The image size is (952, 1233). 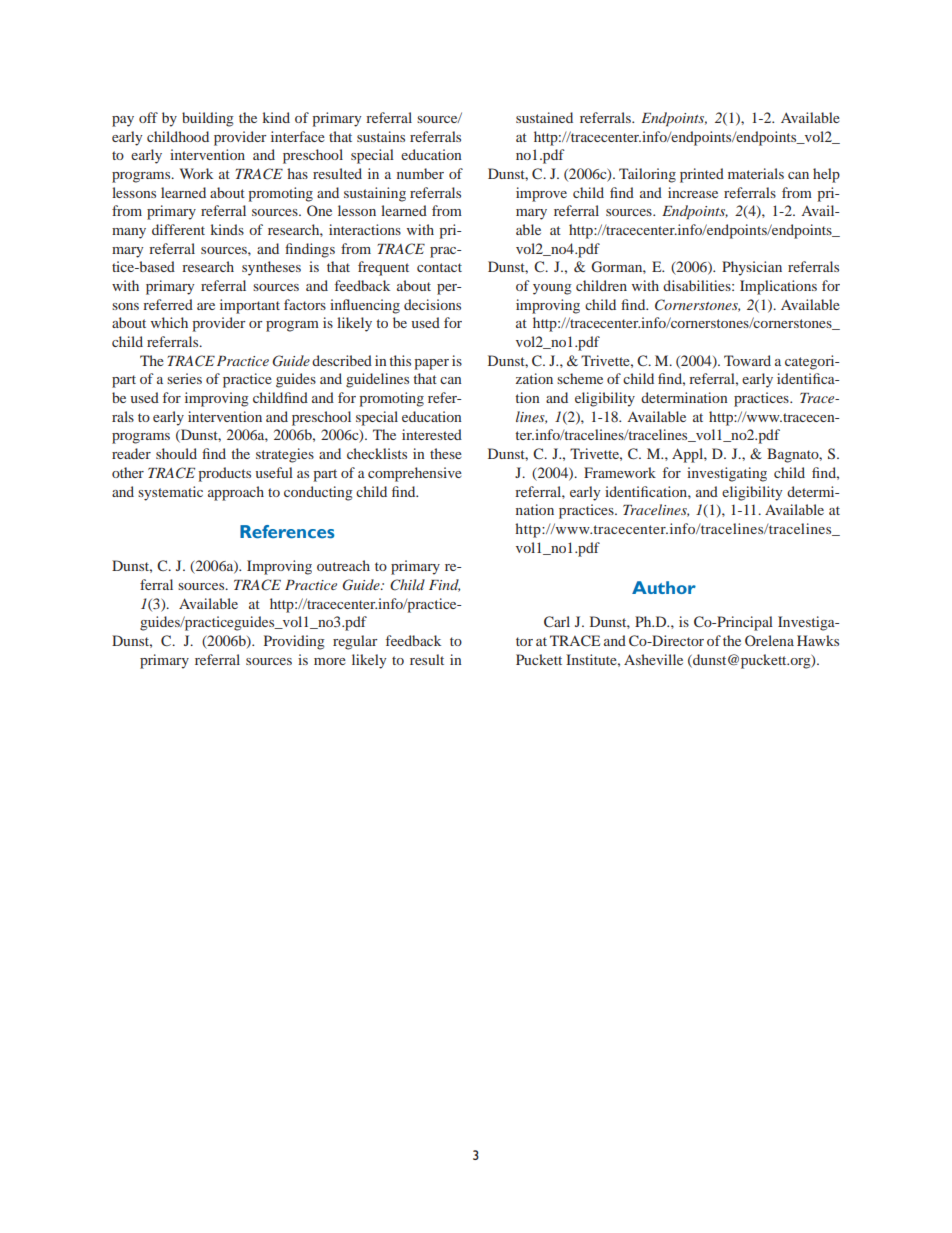 I want to click on products, so click(x=224, y=474).
